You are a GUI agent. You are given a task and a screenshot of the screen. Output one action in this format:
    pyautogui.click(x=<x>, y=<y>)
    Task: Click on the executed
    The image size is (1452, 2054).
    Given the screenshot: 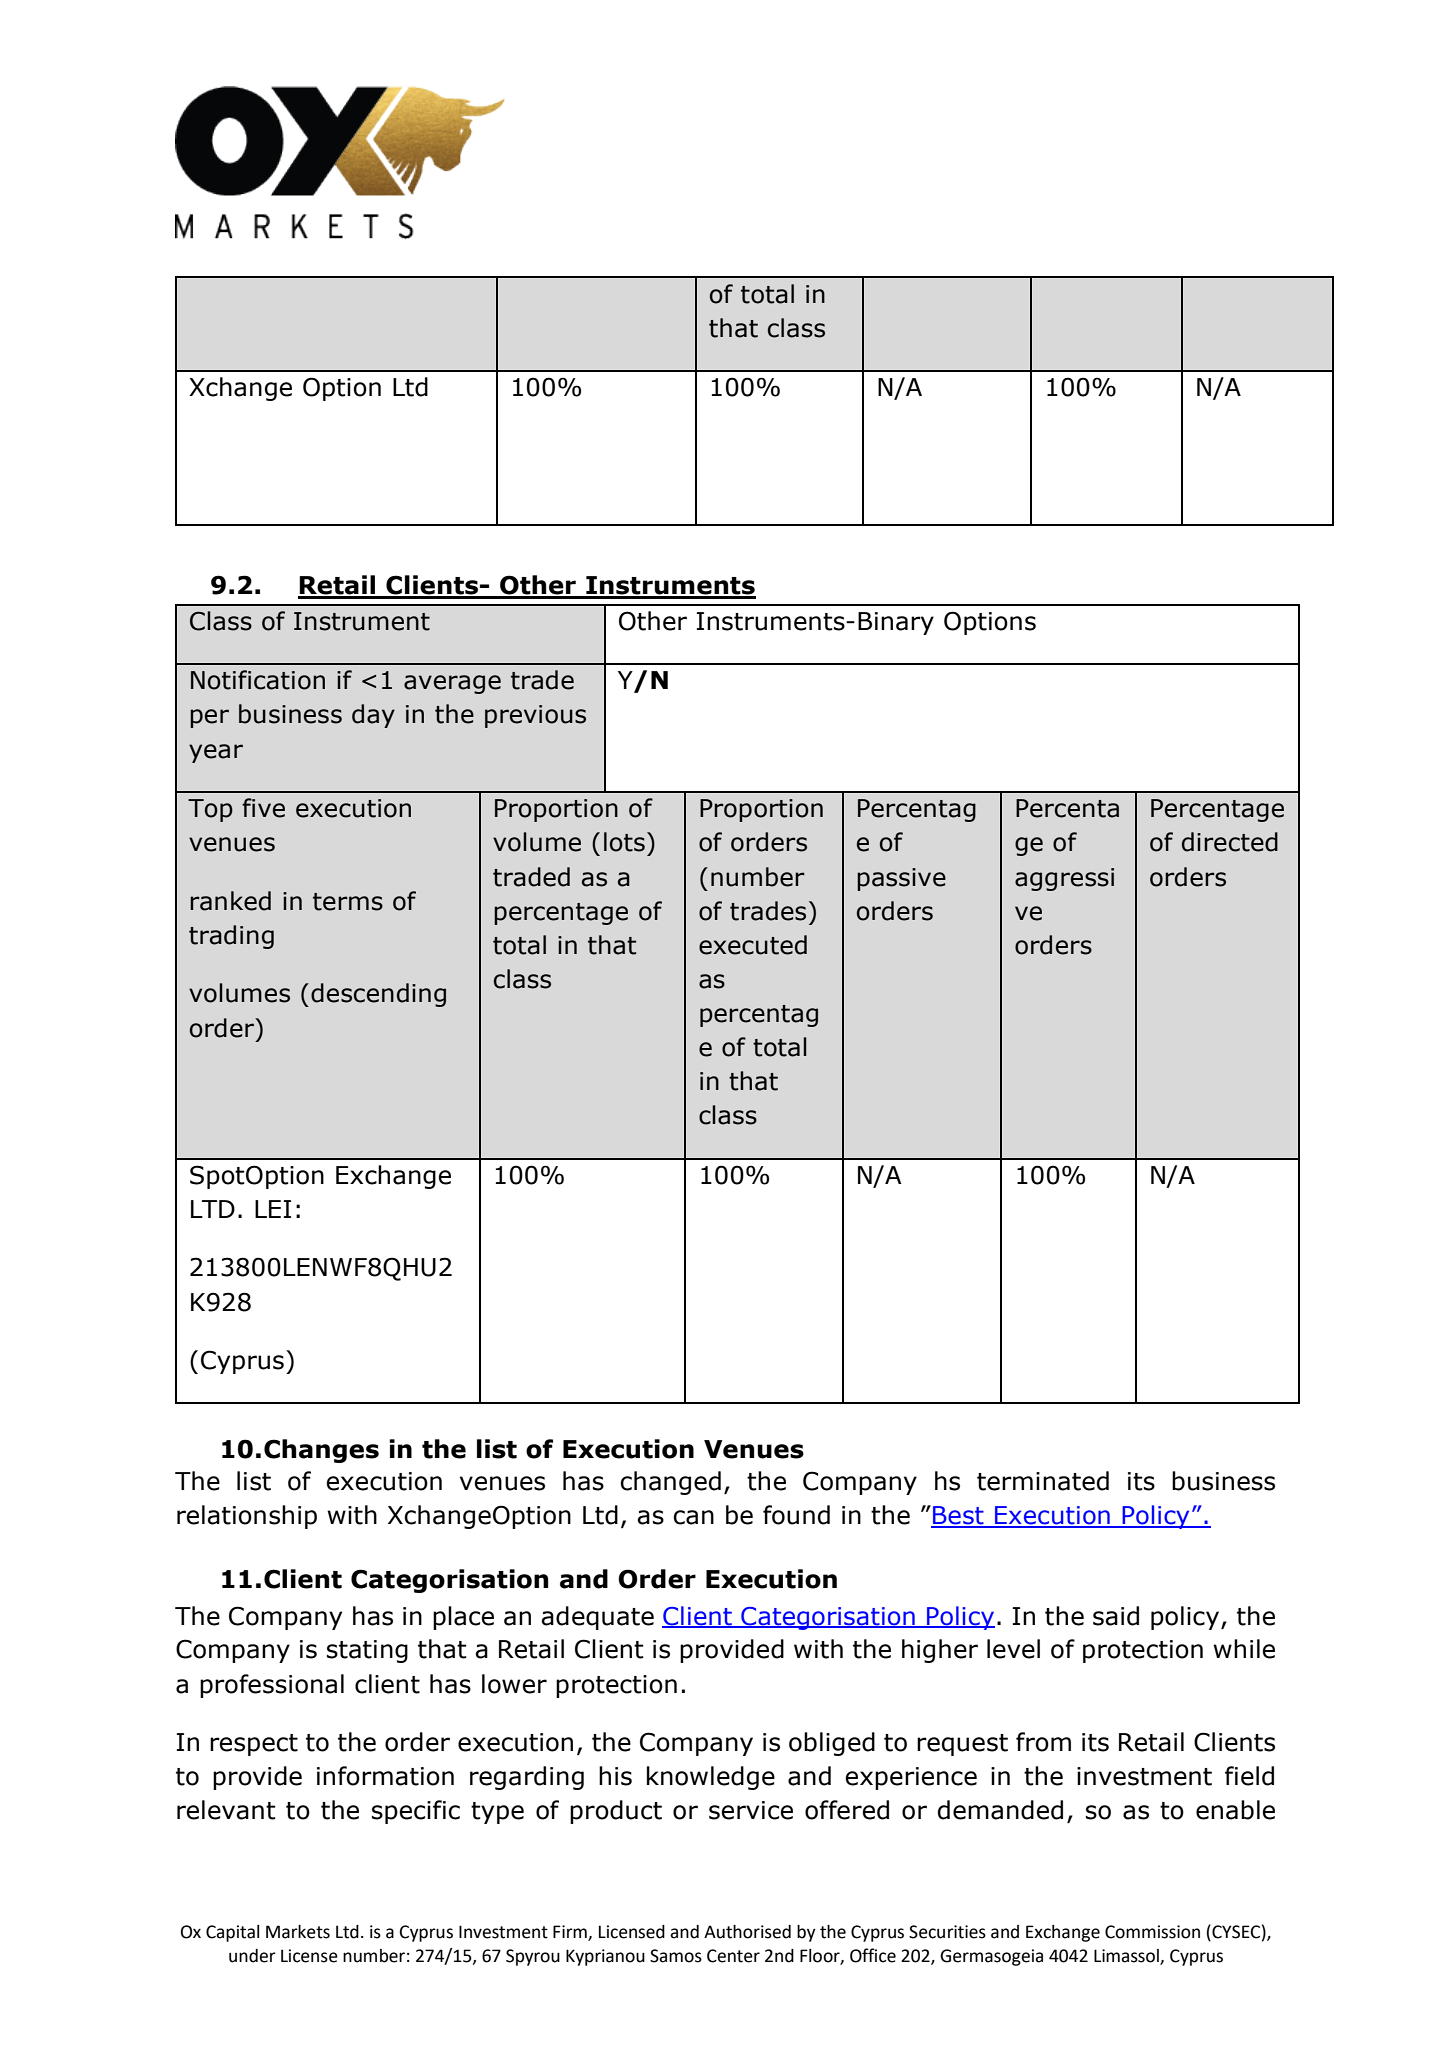 What is the action you would take?
    pyautogui.click(x=753, y=945)
